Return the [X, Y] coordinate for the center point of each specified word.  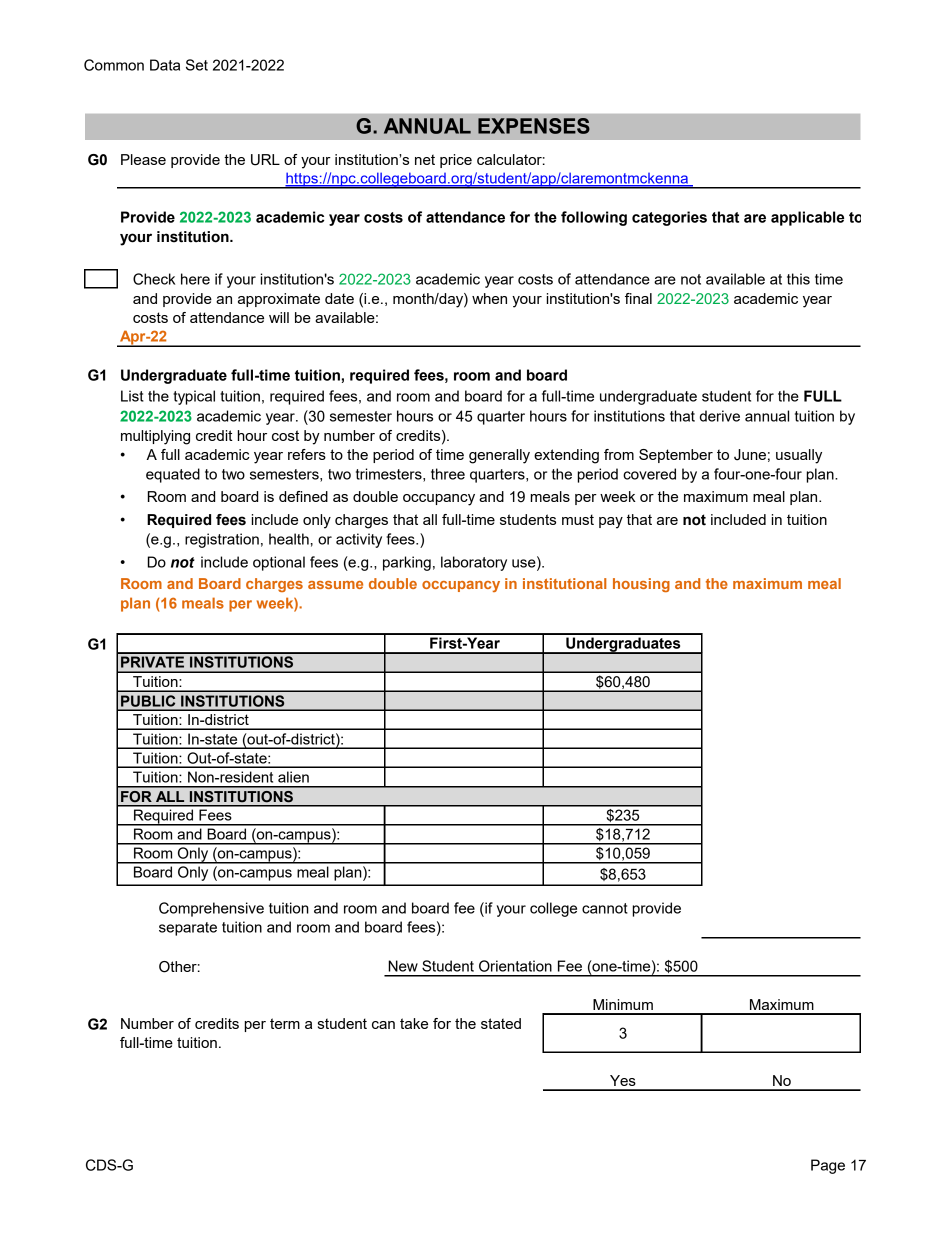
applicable [807, 218]
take [414, 1023]
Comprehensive [211, 909]
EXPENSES [534, 126]
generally [499, 456]
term [285, 1023]
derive [720, 416]
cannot [605, 908]
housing [641, 585]
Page [828, 1166]
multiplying [155, 437]
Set [197, 65]
